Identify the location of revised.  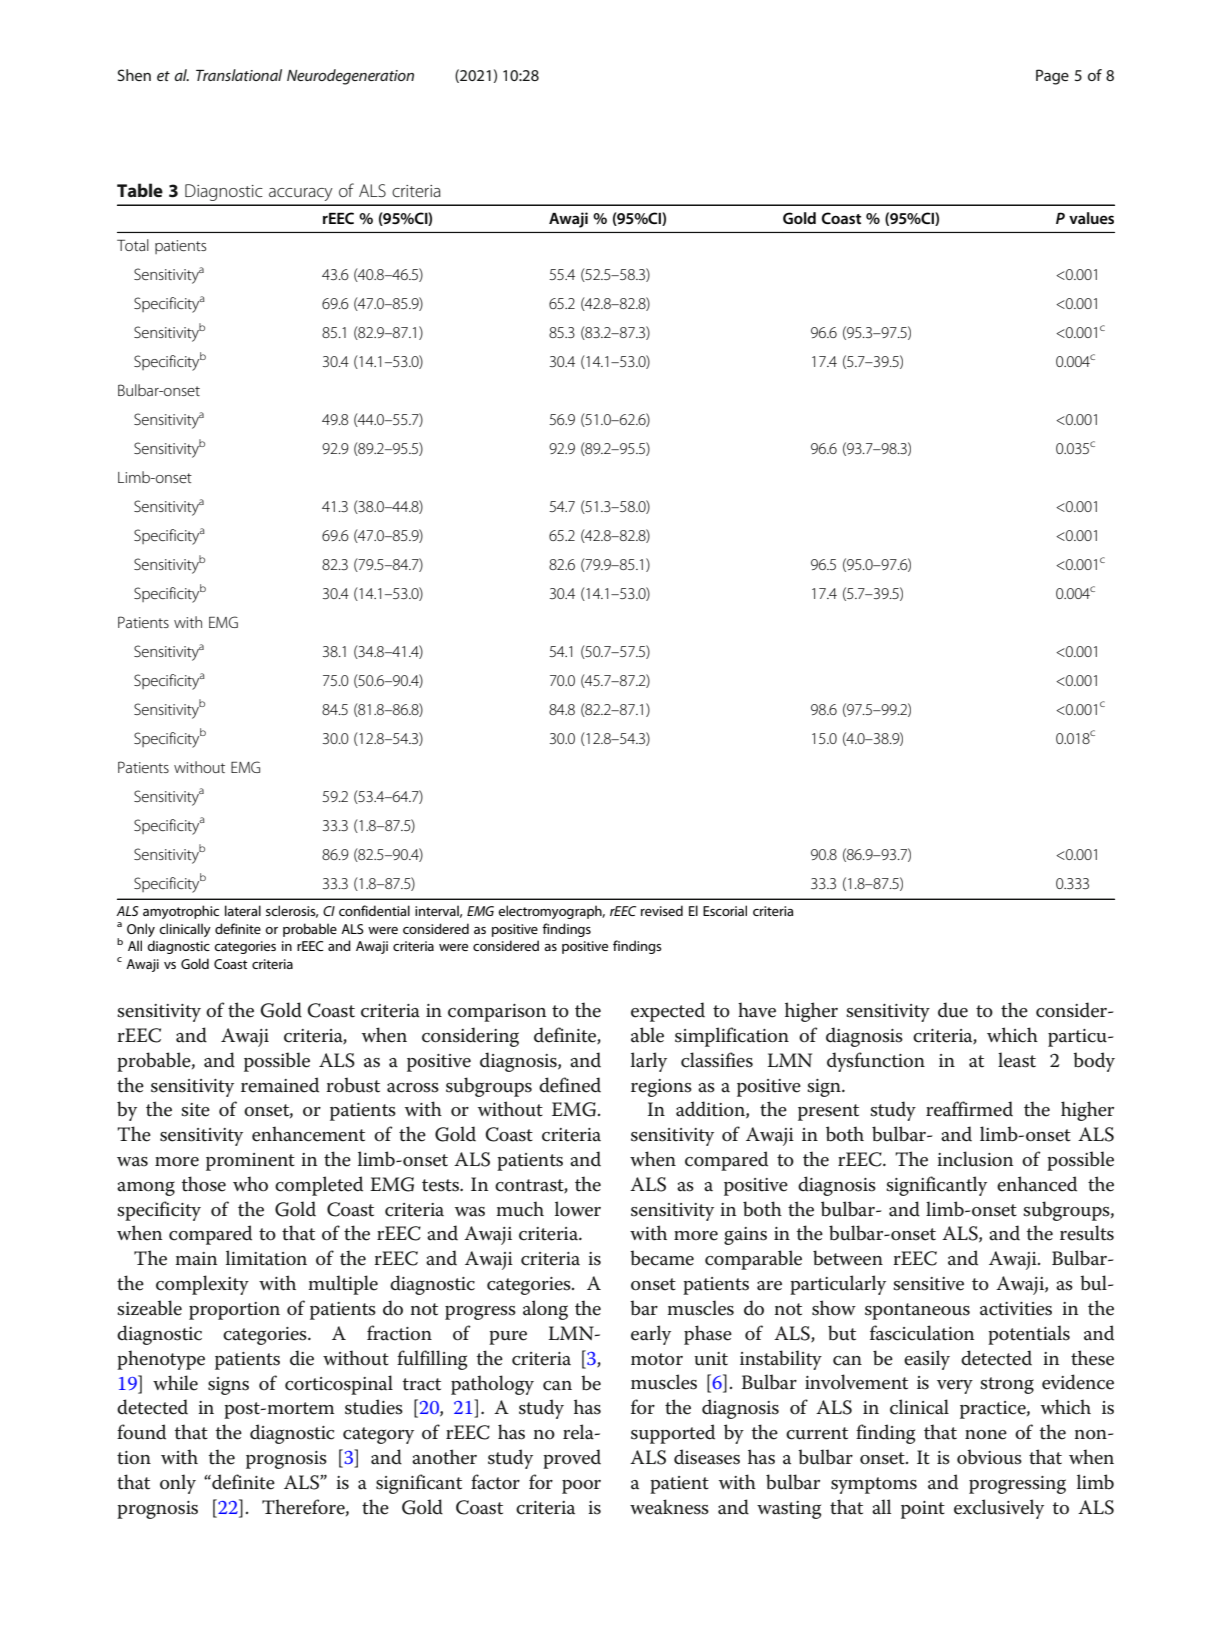
(662, 910).
